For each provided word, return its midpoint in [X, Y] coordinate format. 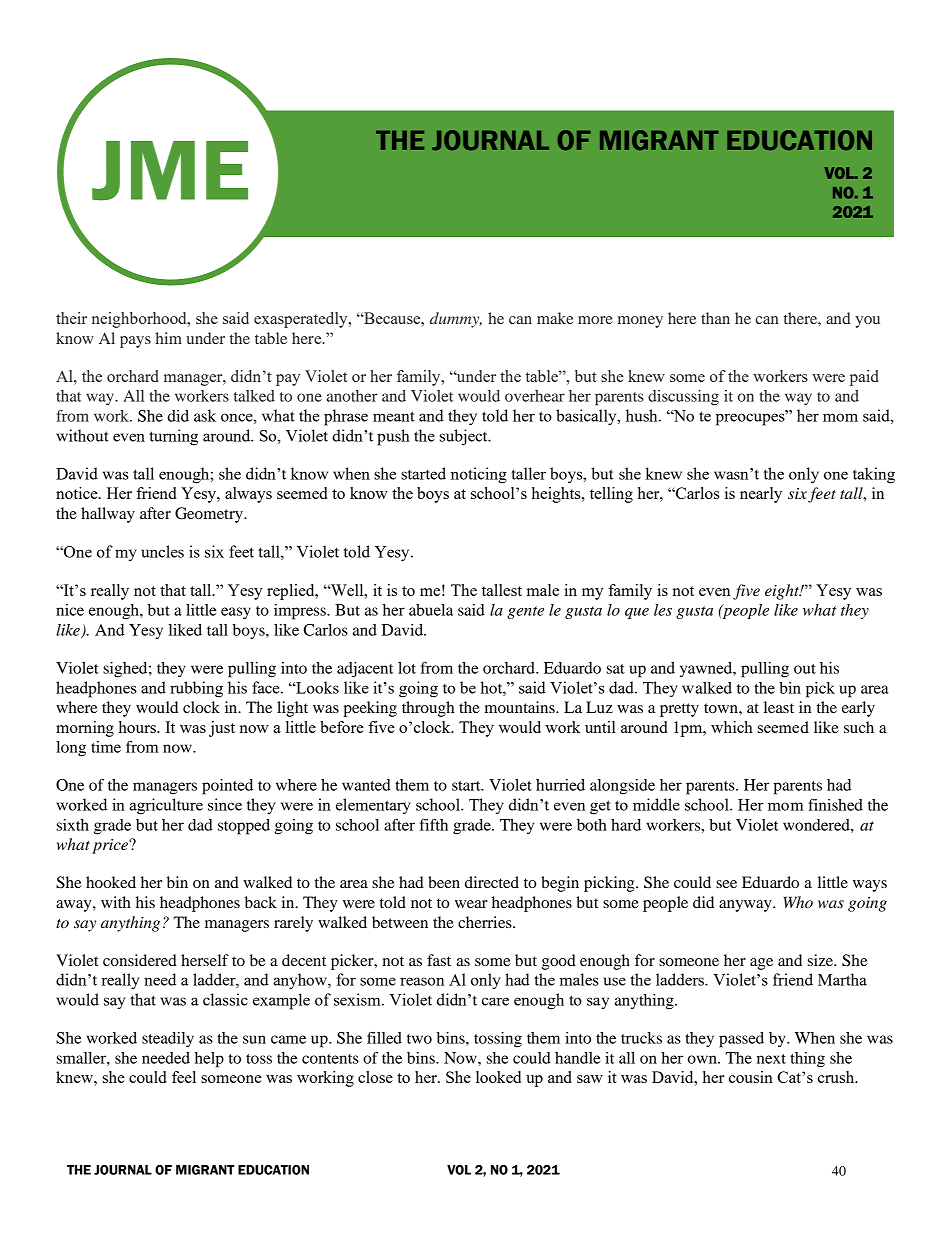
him [168, 338]
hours [138, 727]
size [821, 960]
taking [874, 475]
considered [140, 960]
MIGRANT [205, 1170]
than [715, 318]
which [732, 727]
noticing [479, 475]
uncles [162, 551]
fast [439, 960]
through [428, 709]
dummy [456, 320]
